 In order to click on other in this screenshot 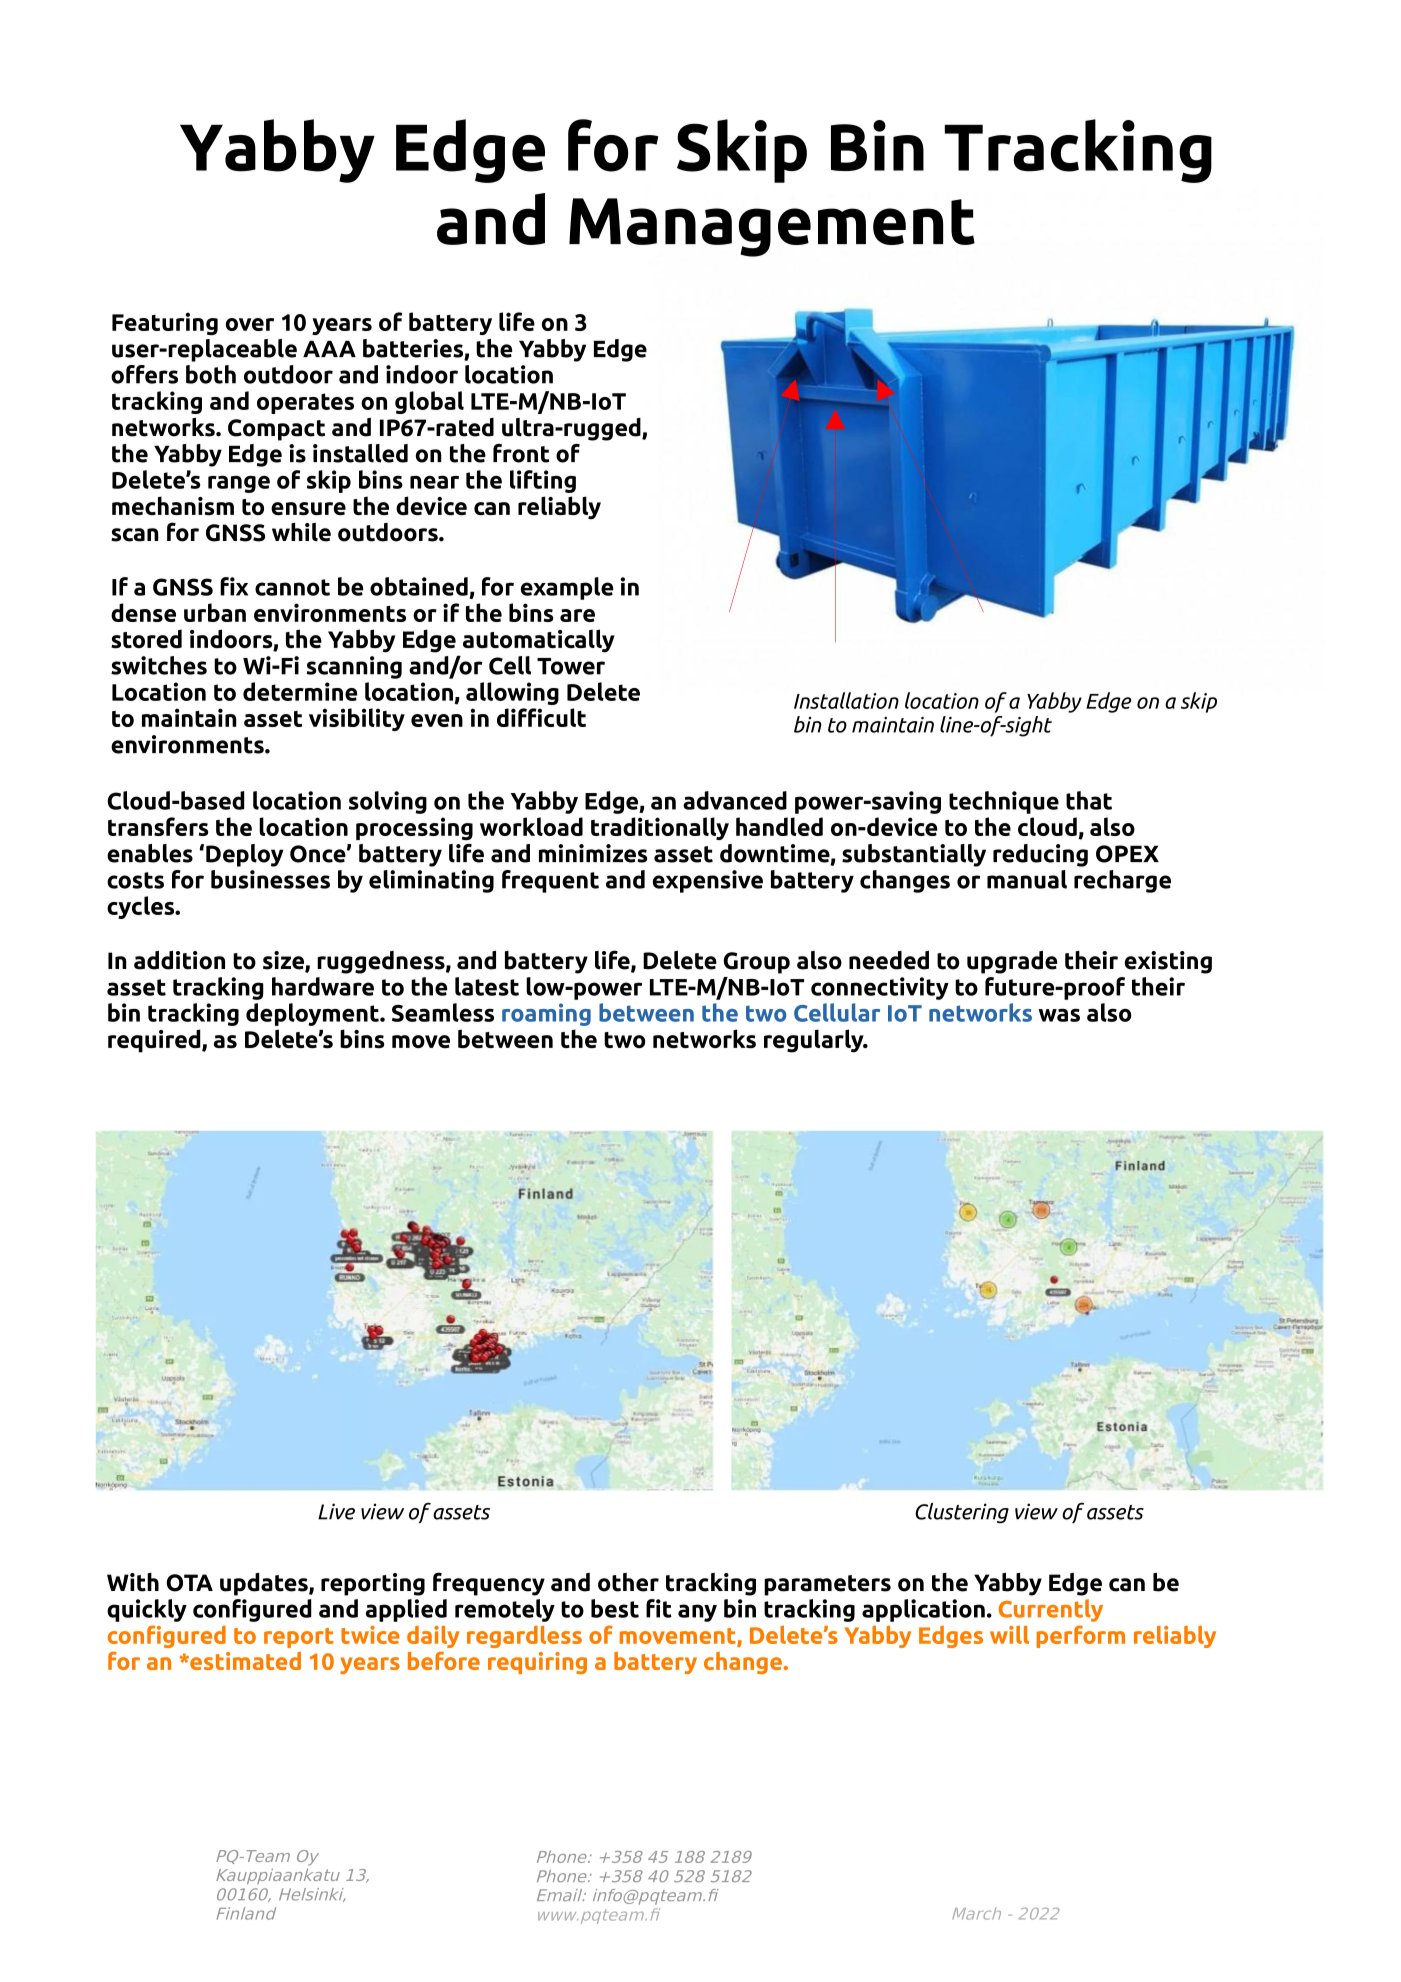, I will do `click(628, 1582)`.
